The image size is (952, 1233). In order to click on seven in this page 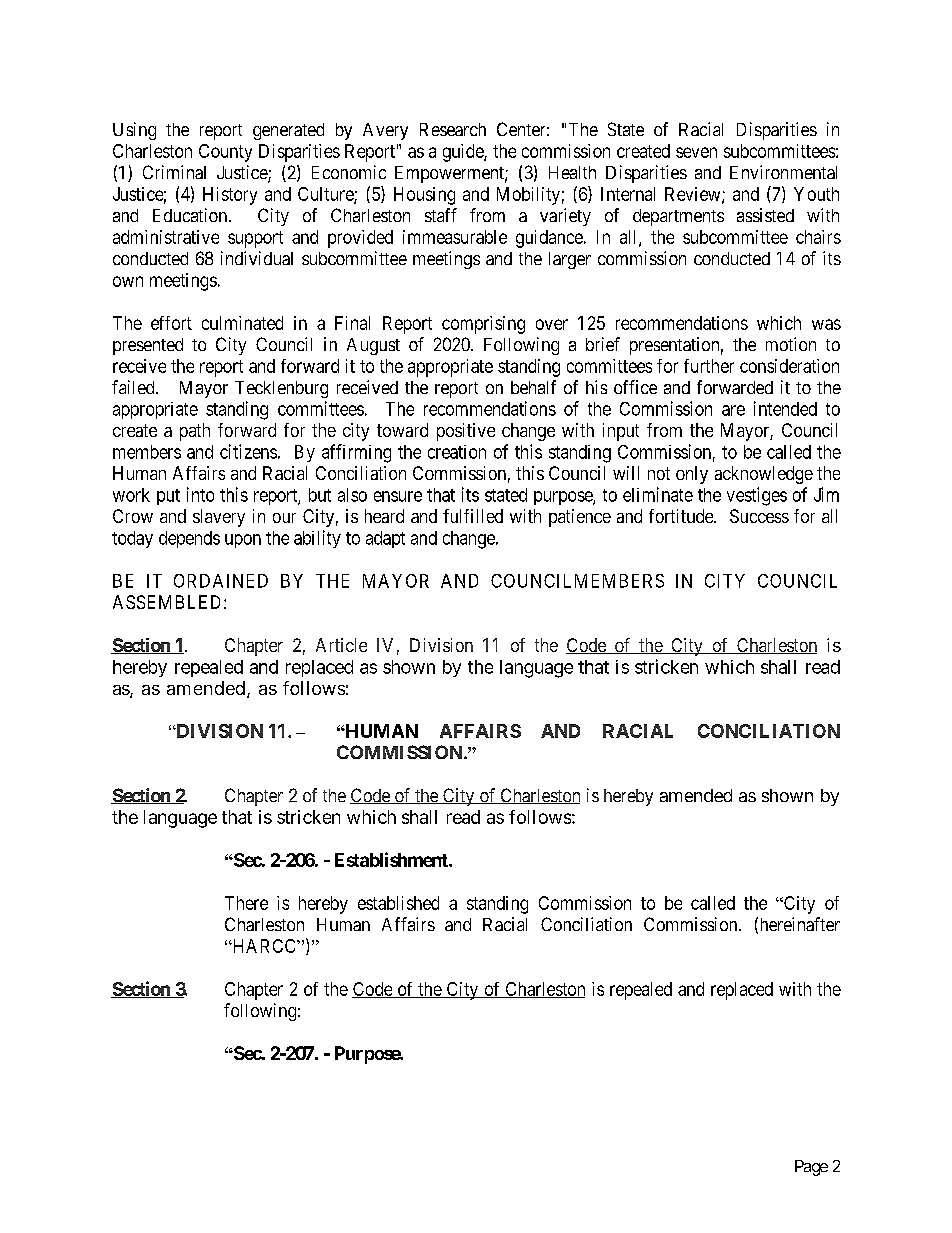, I will do `click(696, 152)`.
